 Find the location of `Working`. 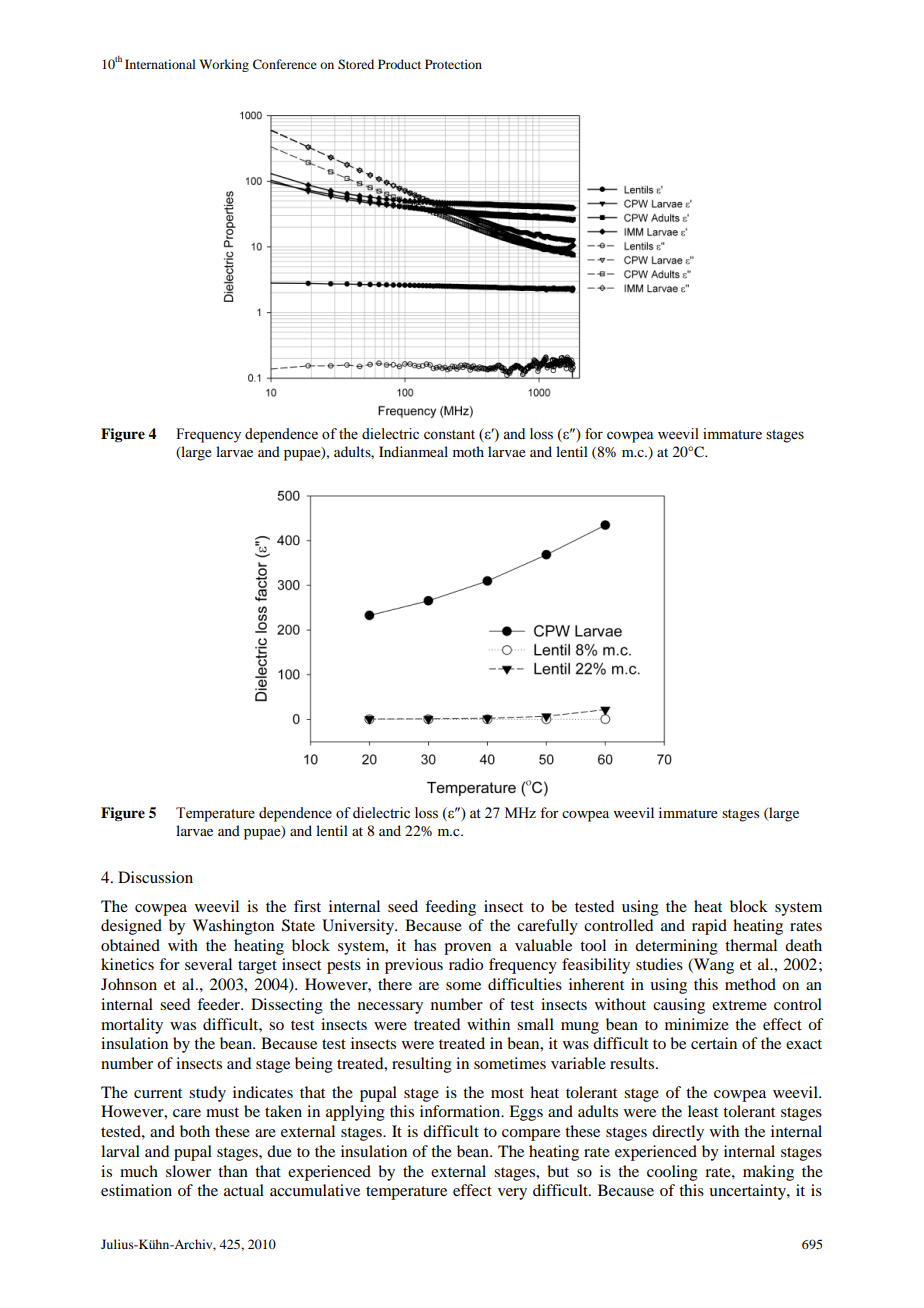

Working is located at coordinates (224, 65).
